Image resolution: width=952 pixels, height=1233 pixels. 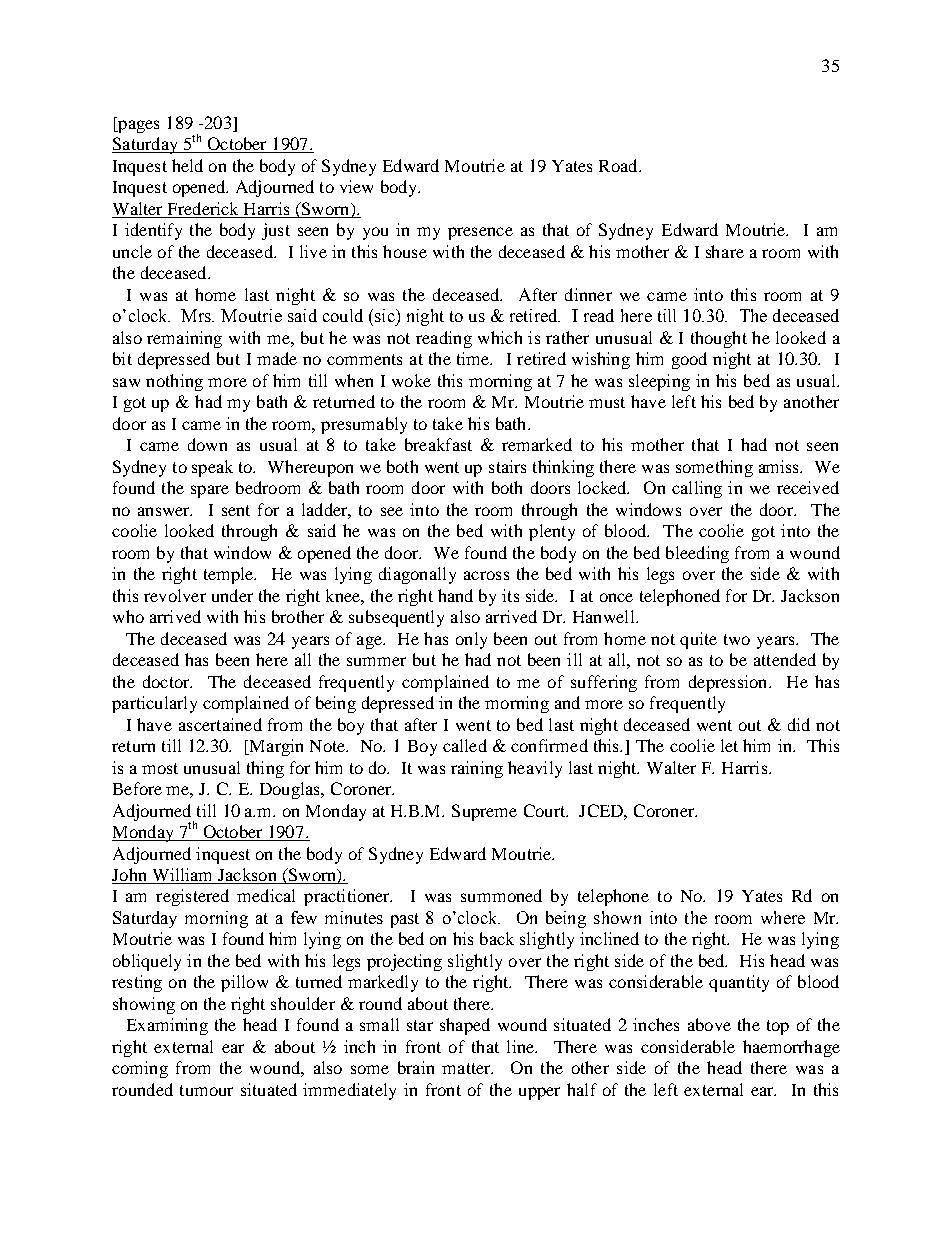 I want to click on most, so click(x=160, y=768).
